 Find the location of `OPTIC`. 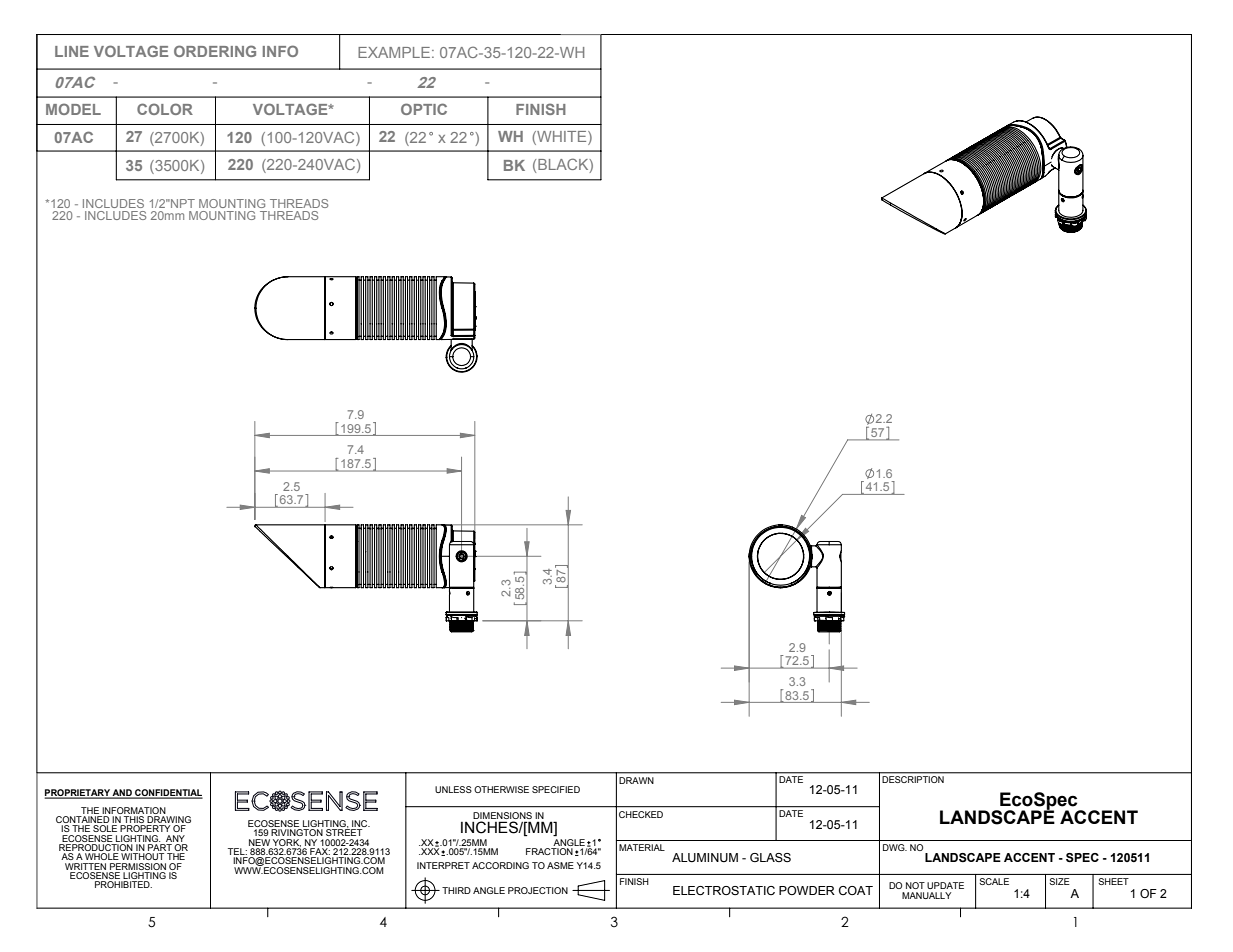

OPTIC is located at coordinates (424, 109).
